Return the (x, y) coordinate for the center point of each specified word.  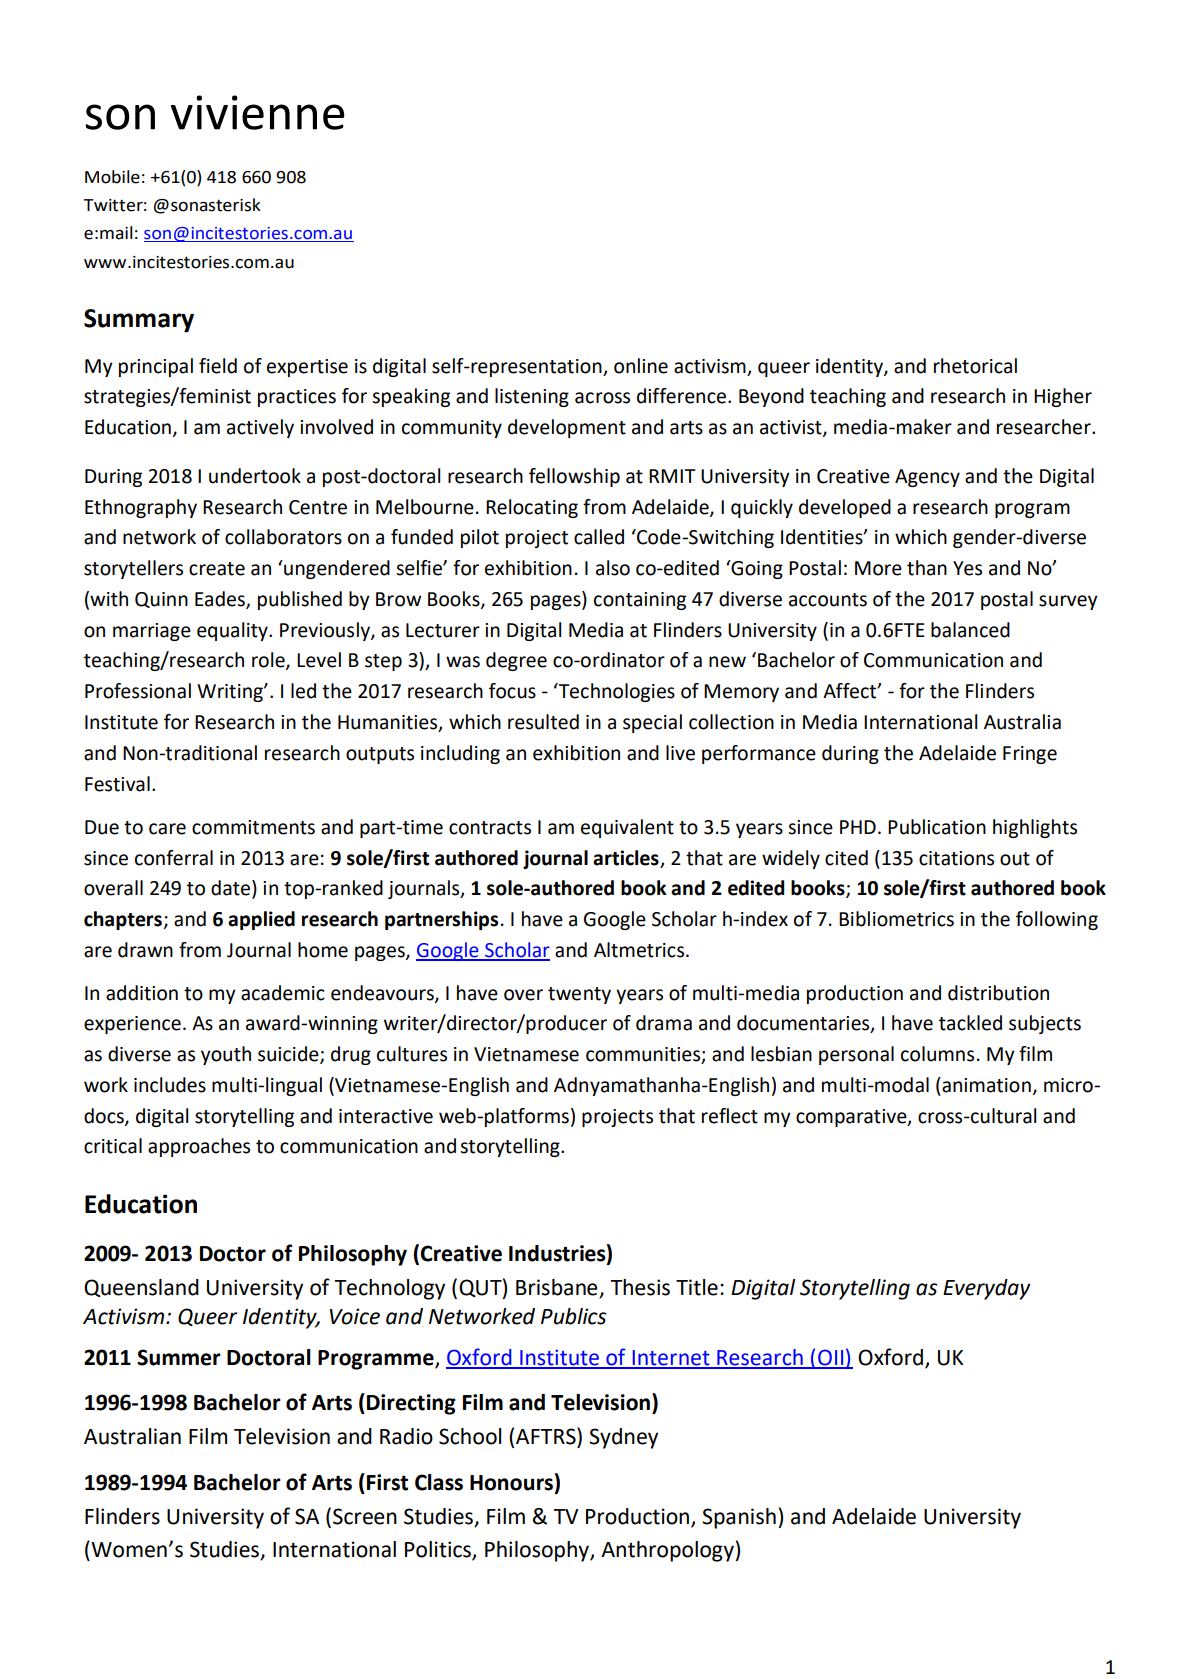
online (641, 366)
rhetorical (975, 366)
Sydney (623, 1438)
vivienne (258, 112)
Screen (365, 1516)
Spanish (739, 1518)
